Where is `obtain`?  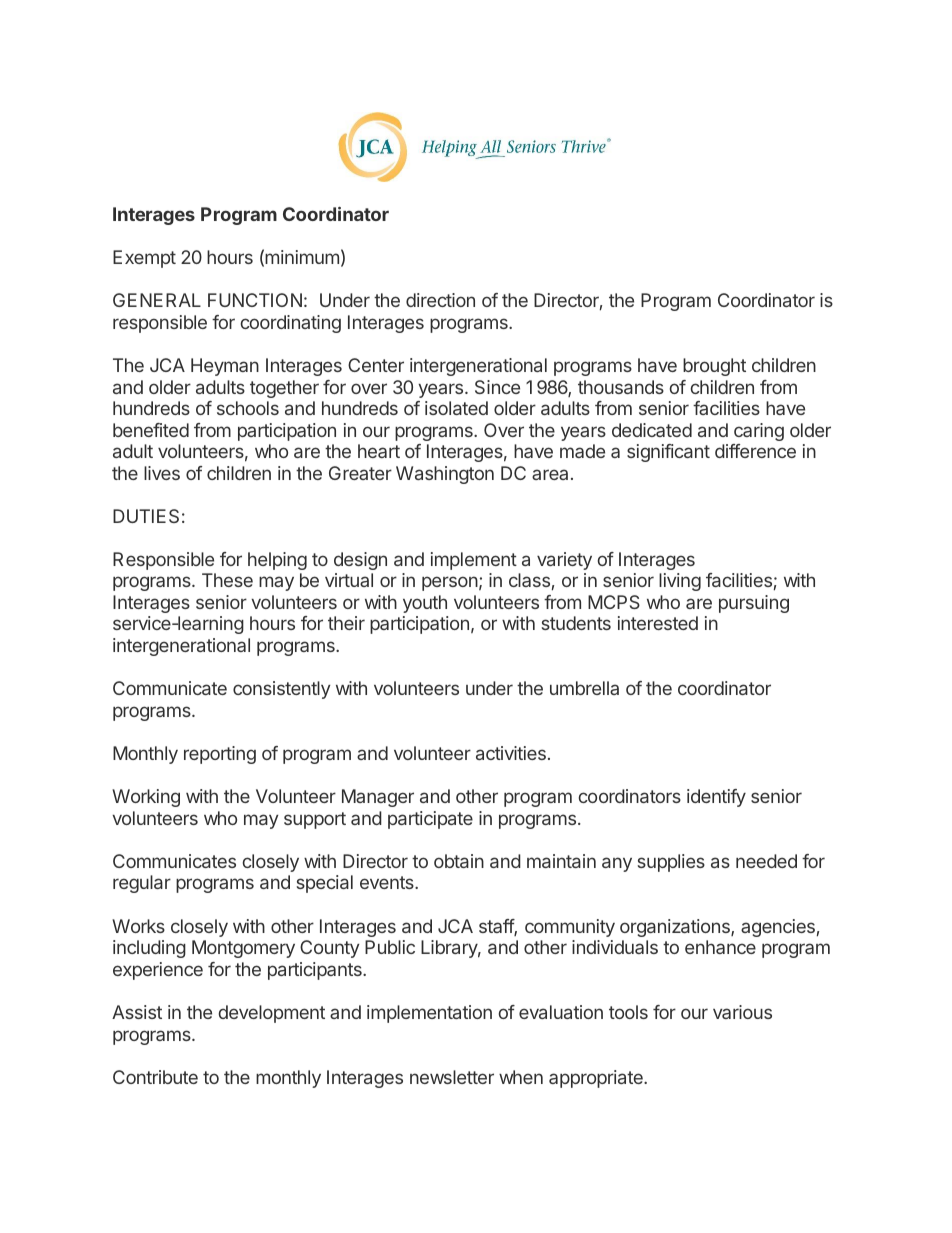
obtain is located at coordinates (459, 861).
